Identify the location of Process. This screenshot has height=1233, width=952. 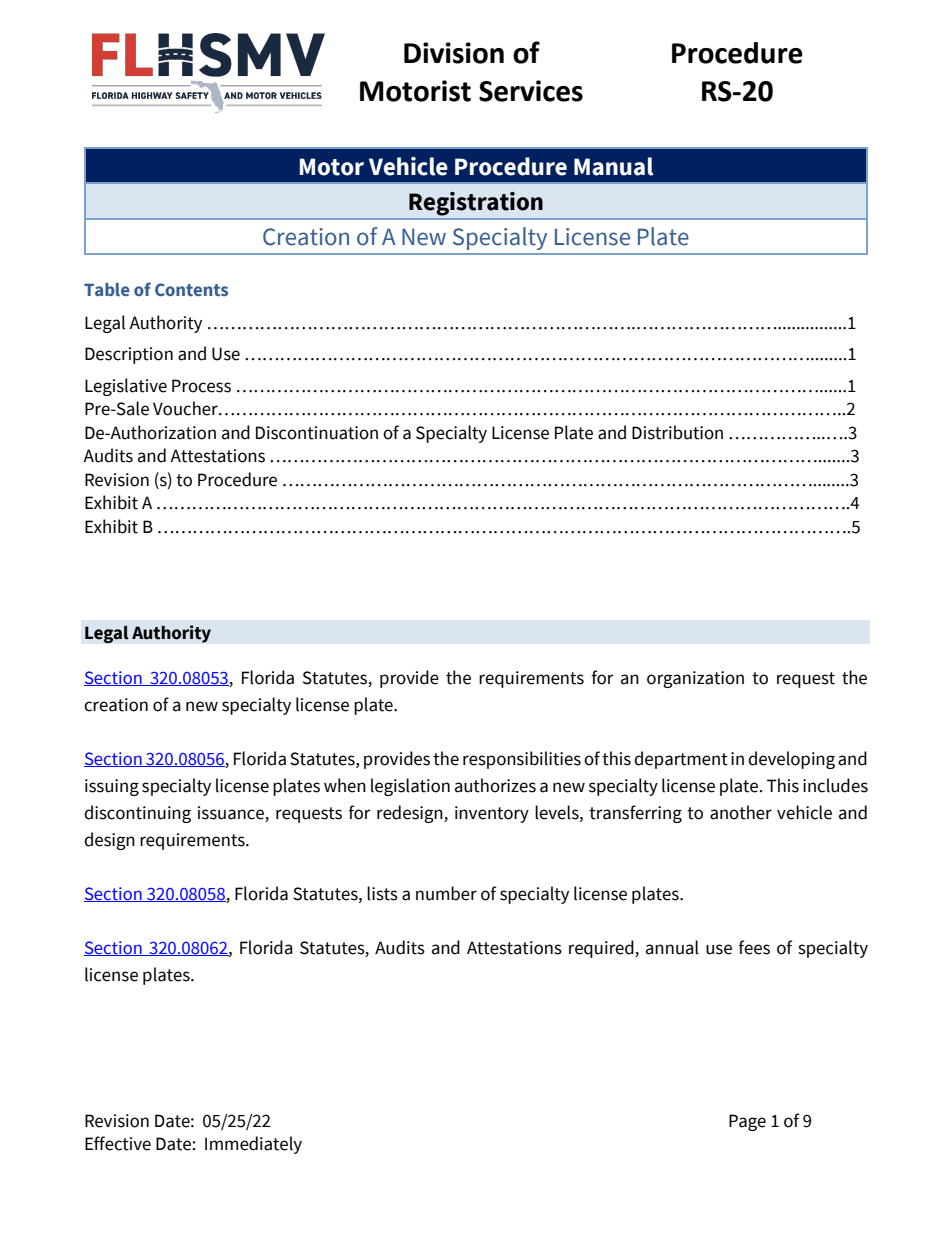
(201, 386).
